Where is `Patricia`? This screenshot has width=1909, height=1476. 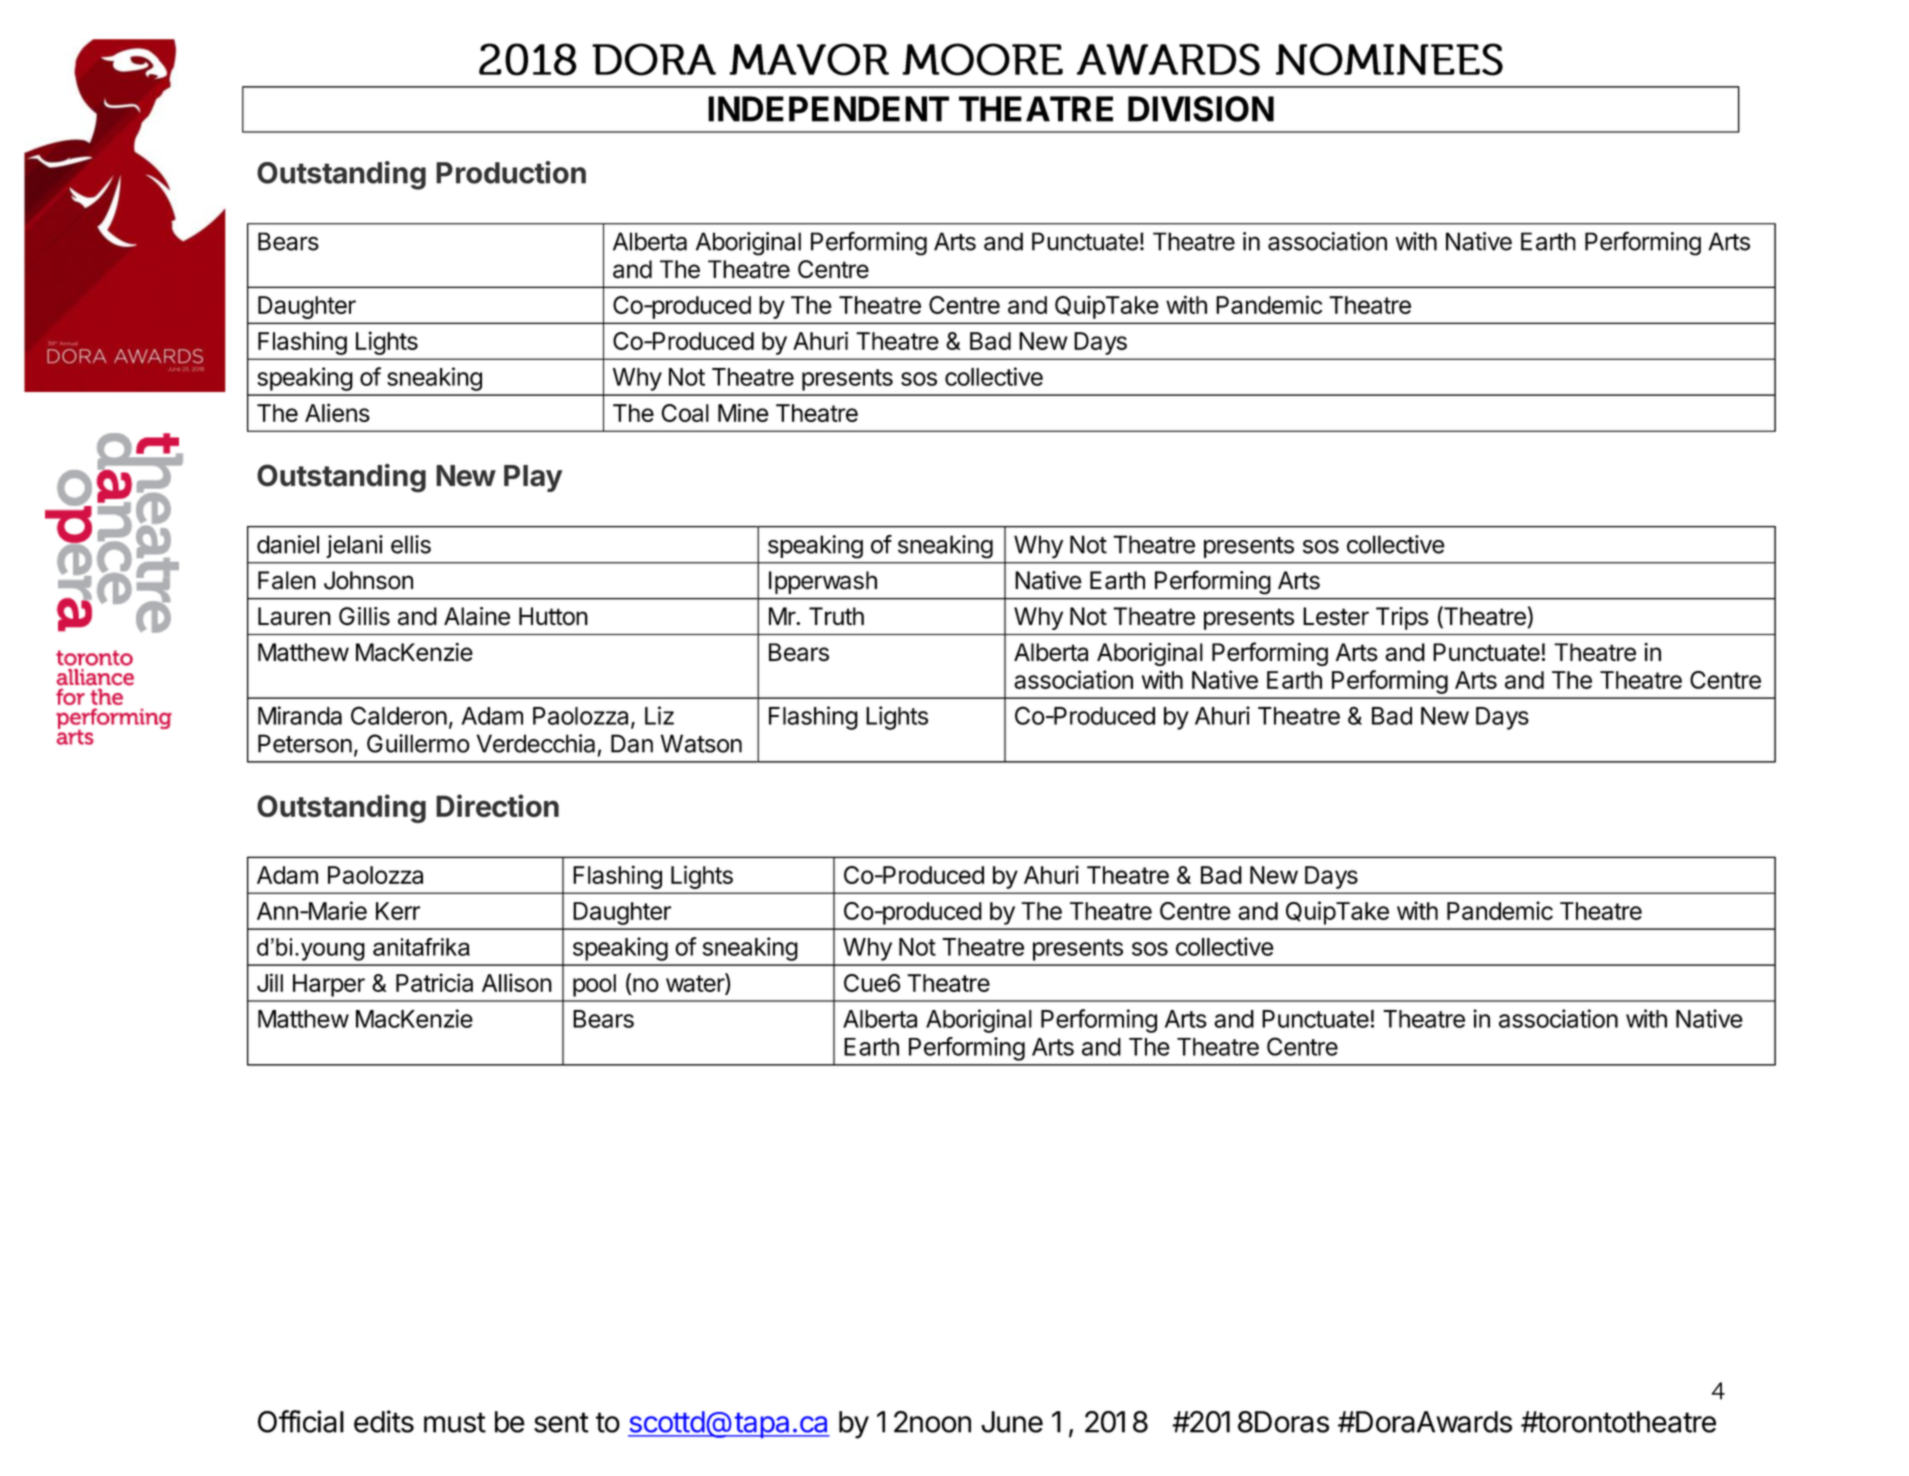 Patricia is located at coordinates (434, 982).
